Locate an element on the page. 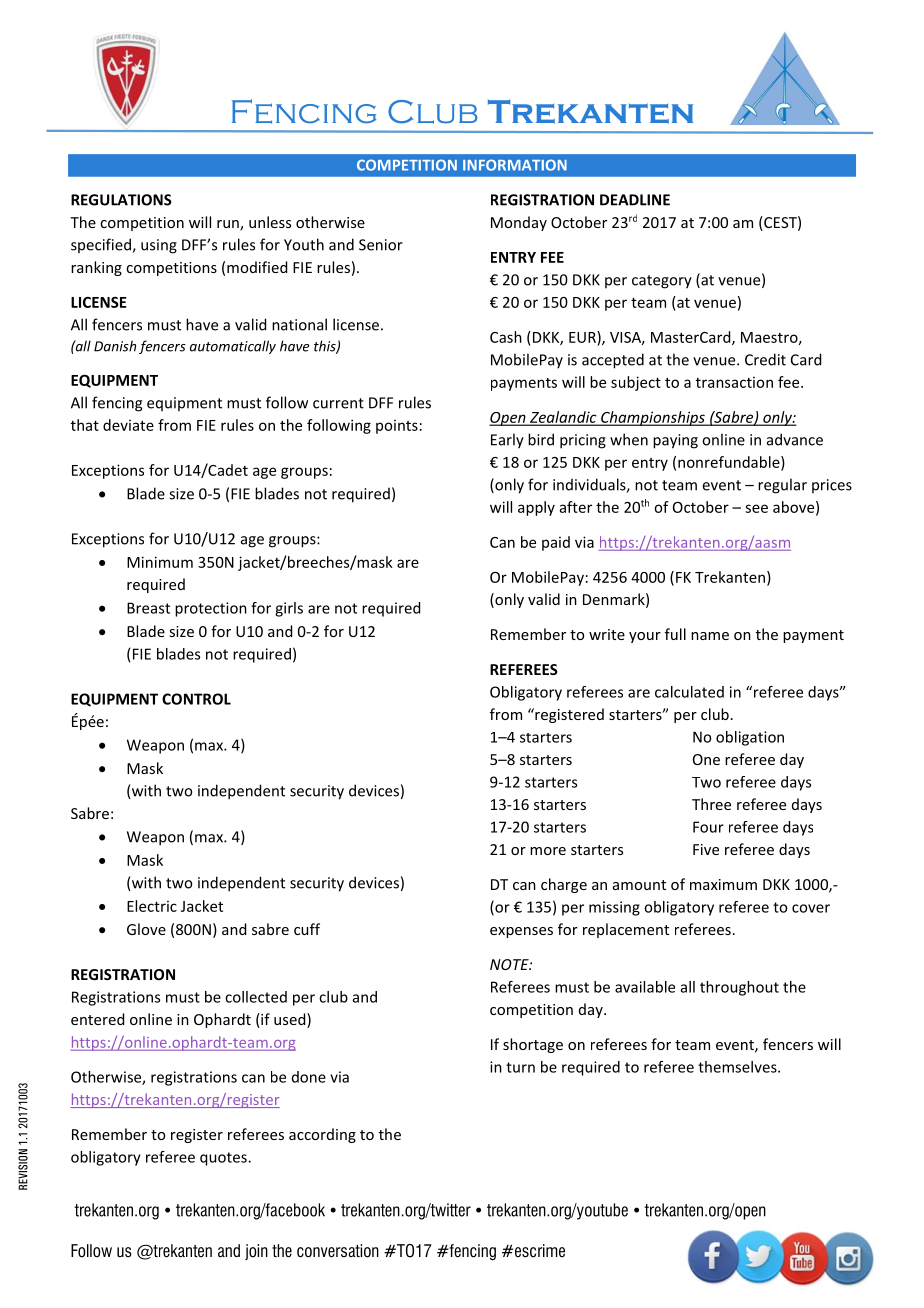  Electric is located at coordinates (152, 906).
